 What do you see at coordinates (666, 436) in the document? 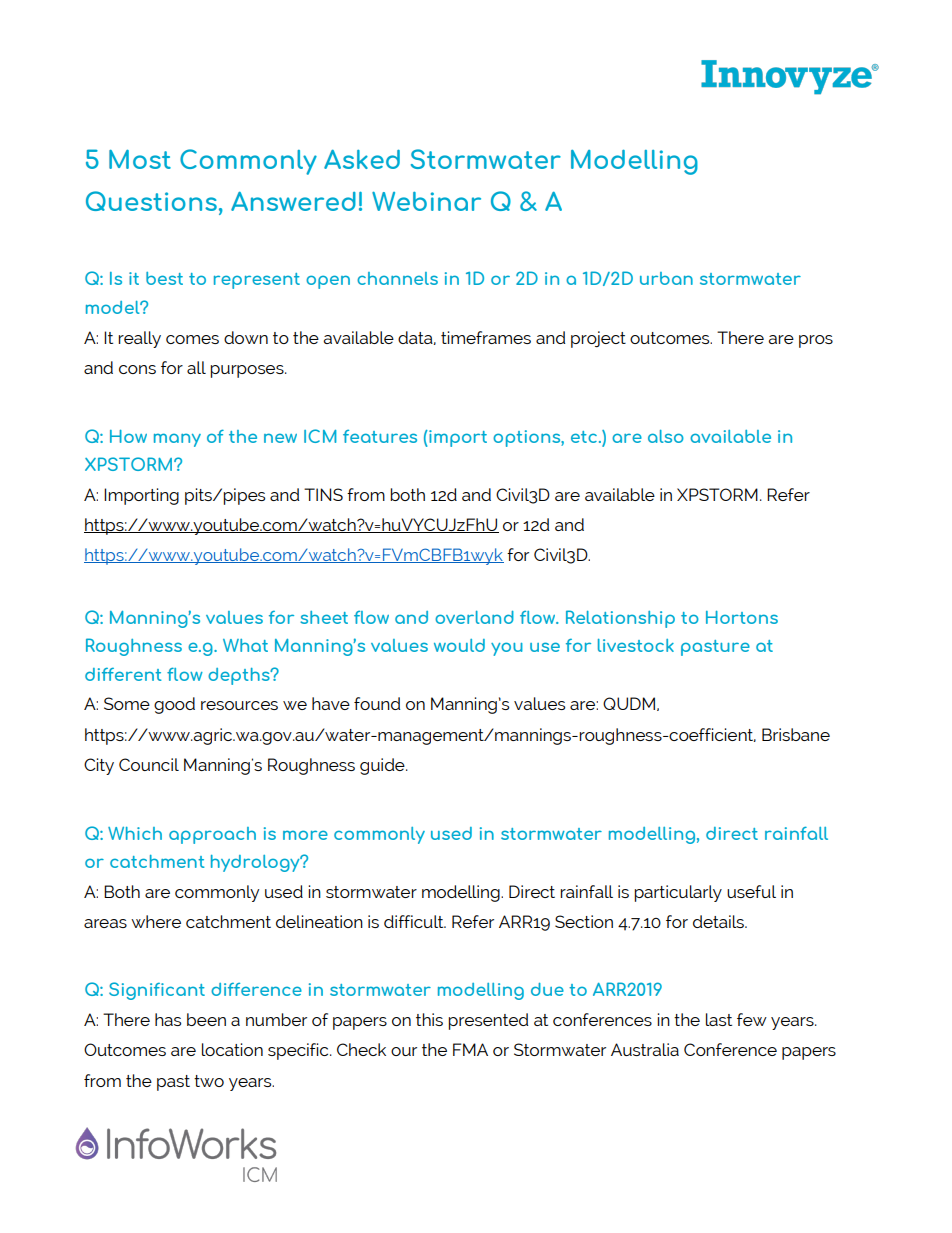
I see `also` at bounding box center [666, 436].
